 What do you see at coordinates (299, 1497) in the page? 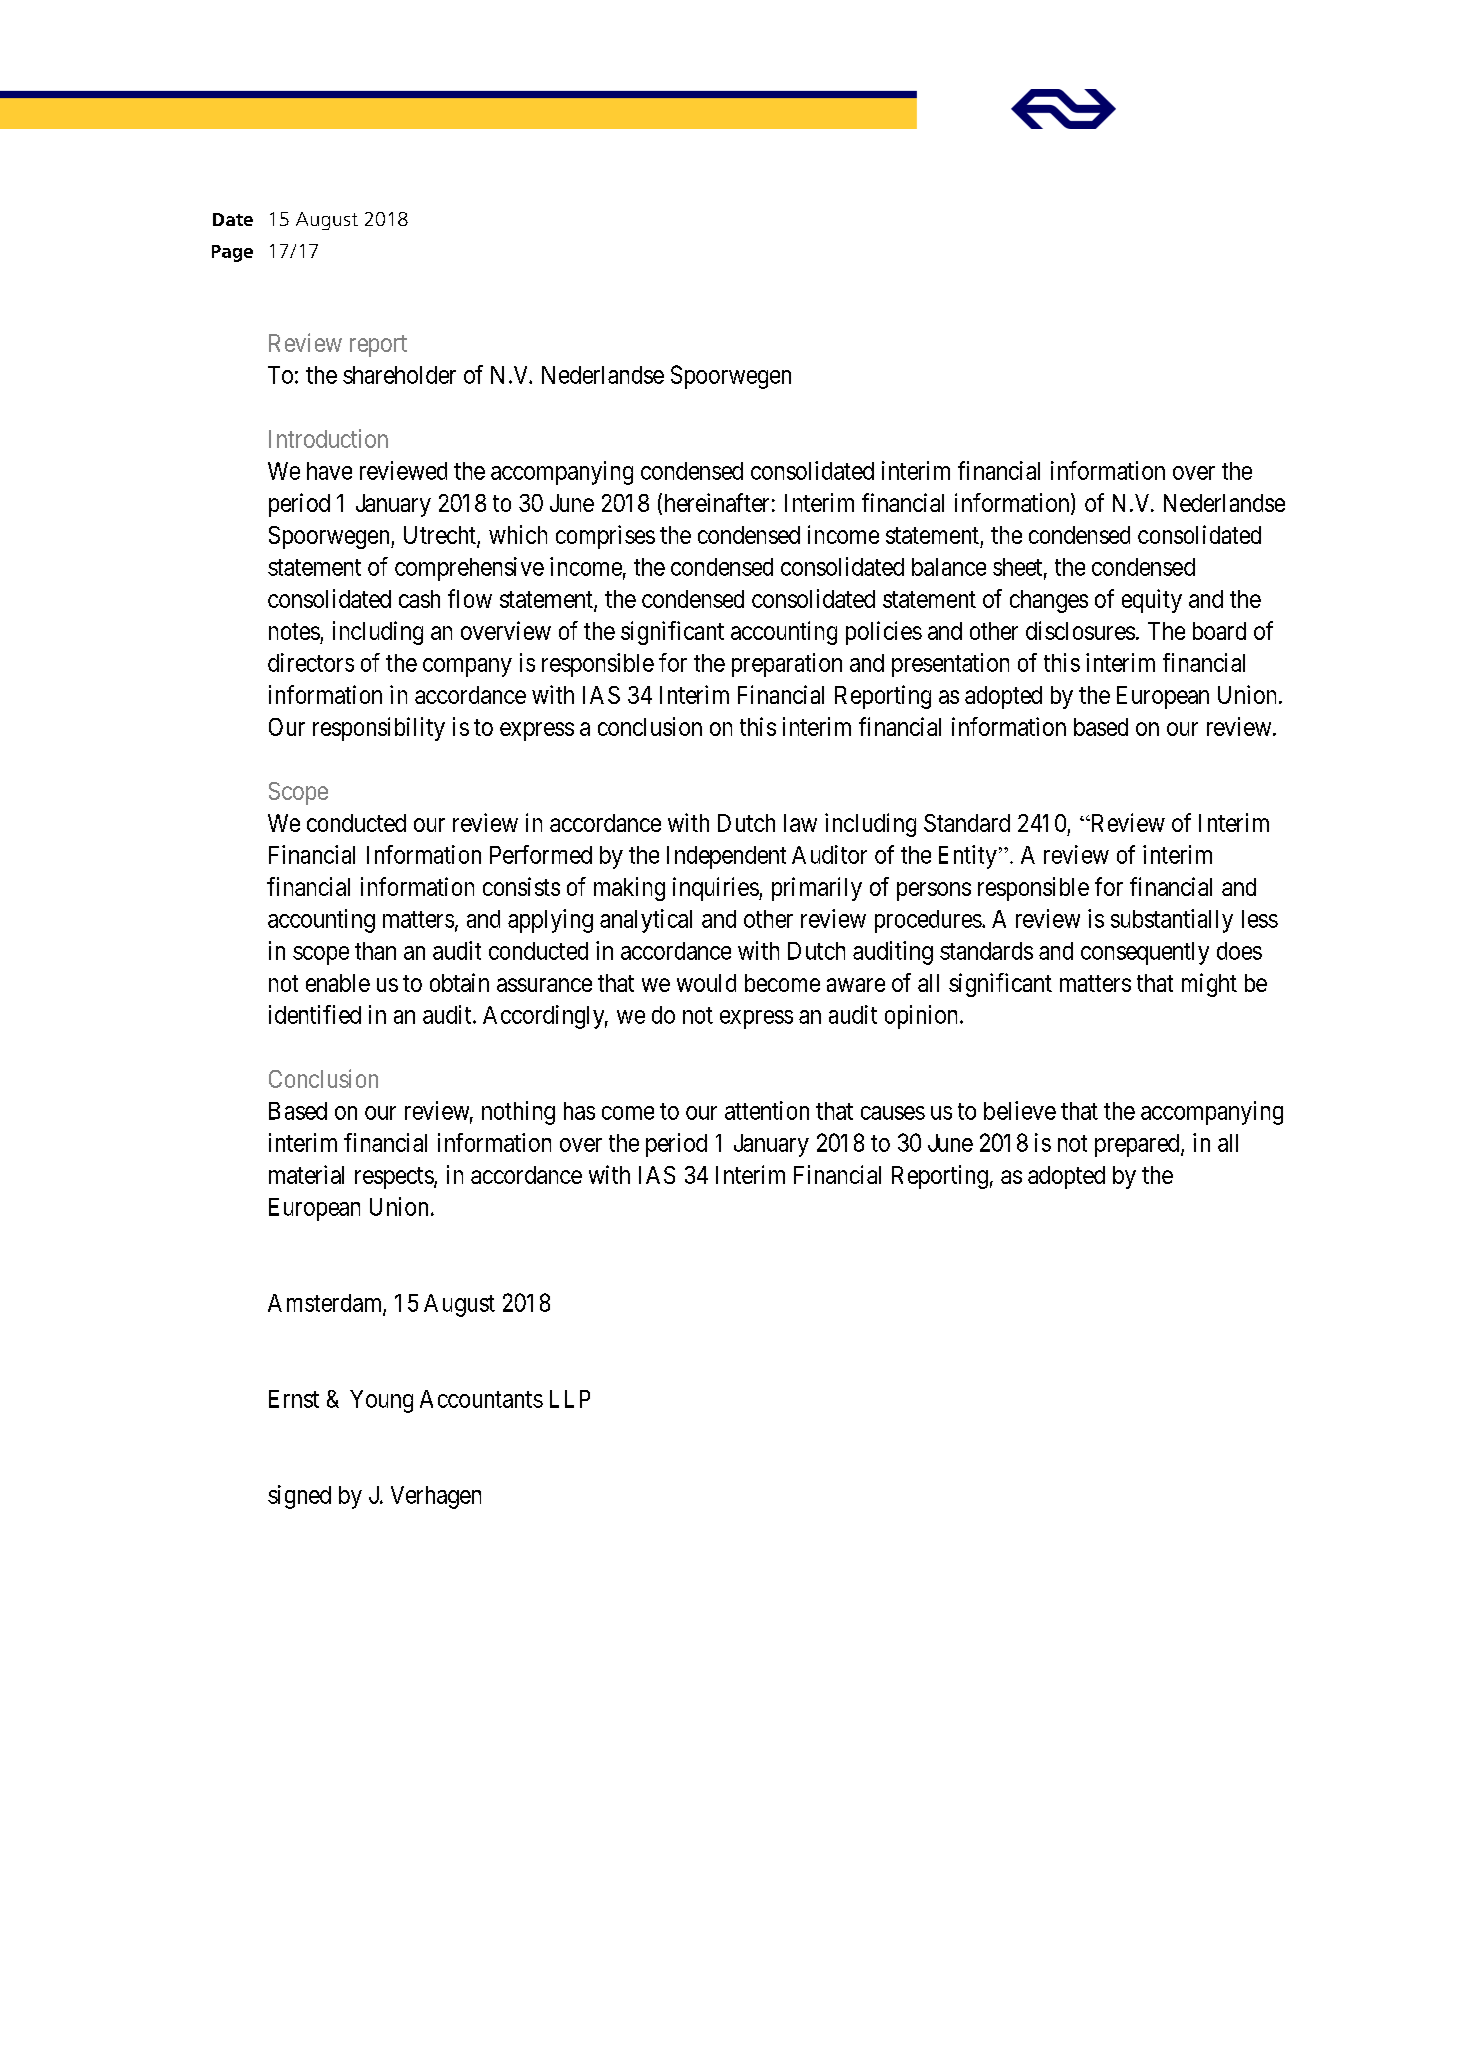
I see `signed` at bounding box center [299, 1497].
